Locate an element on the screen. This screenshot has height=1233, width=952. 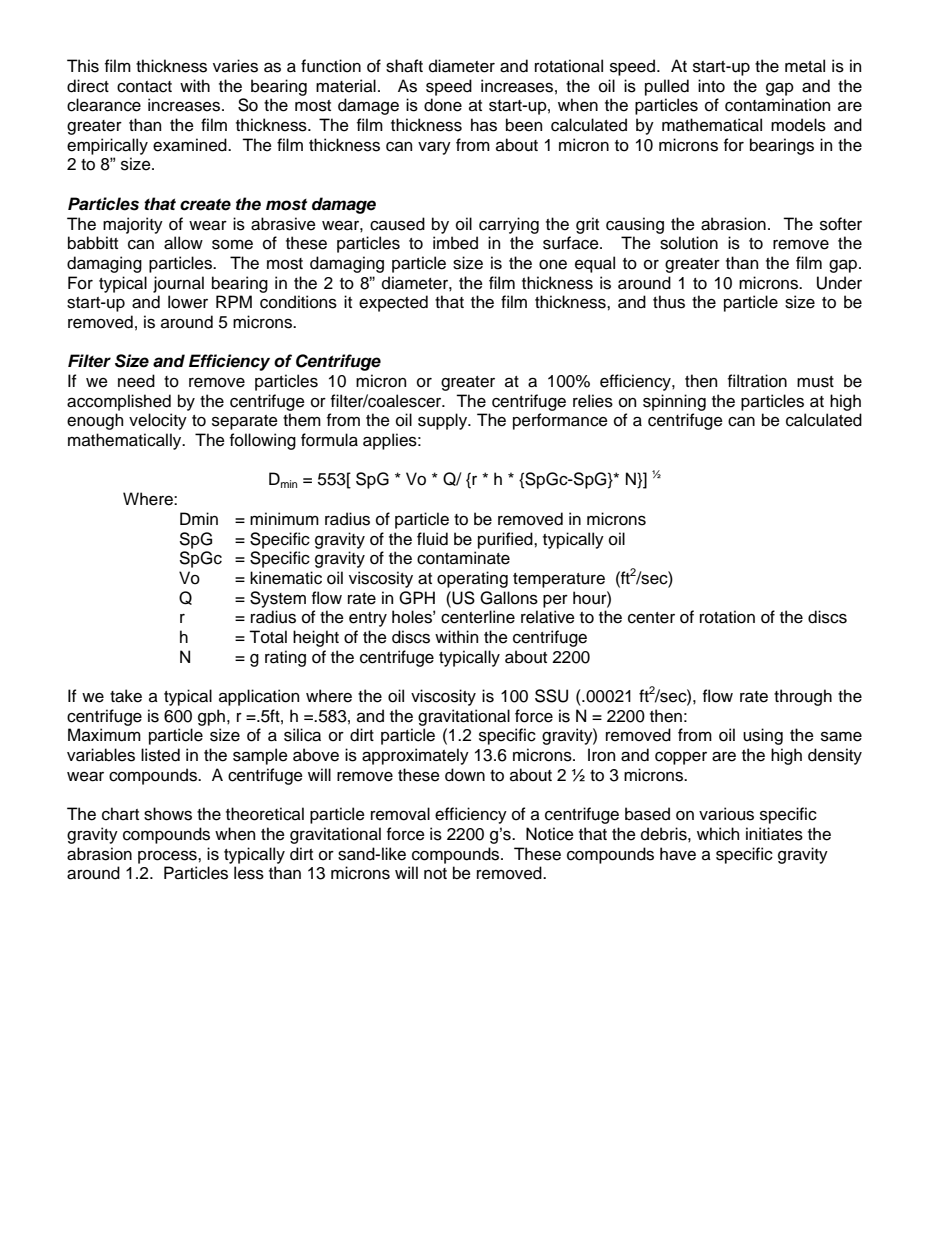
process is located at coordinates (168, 857).
